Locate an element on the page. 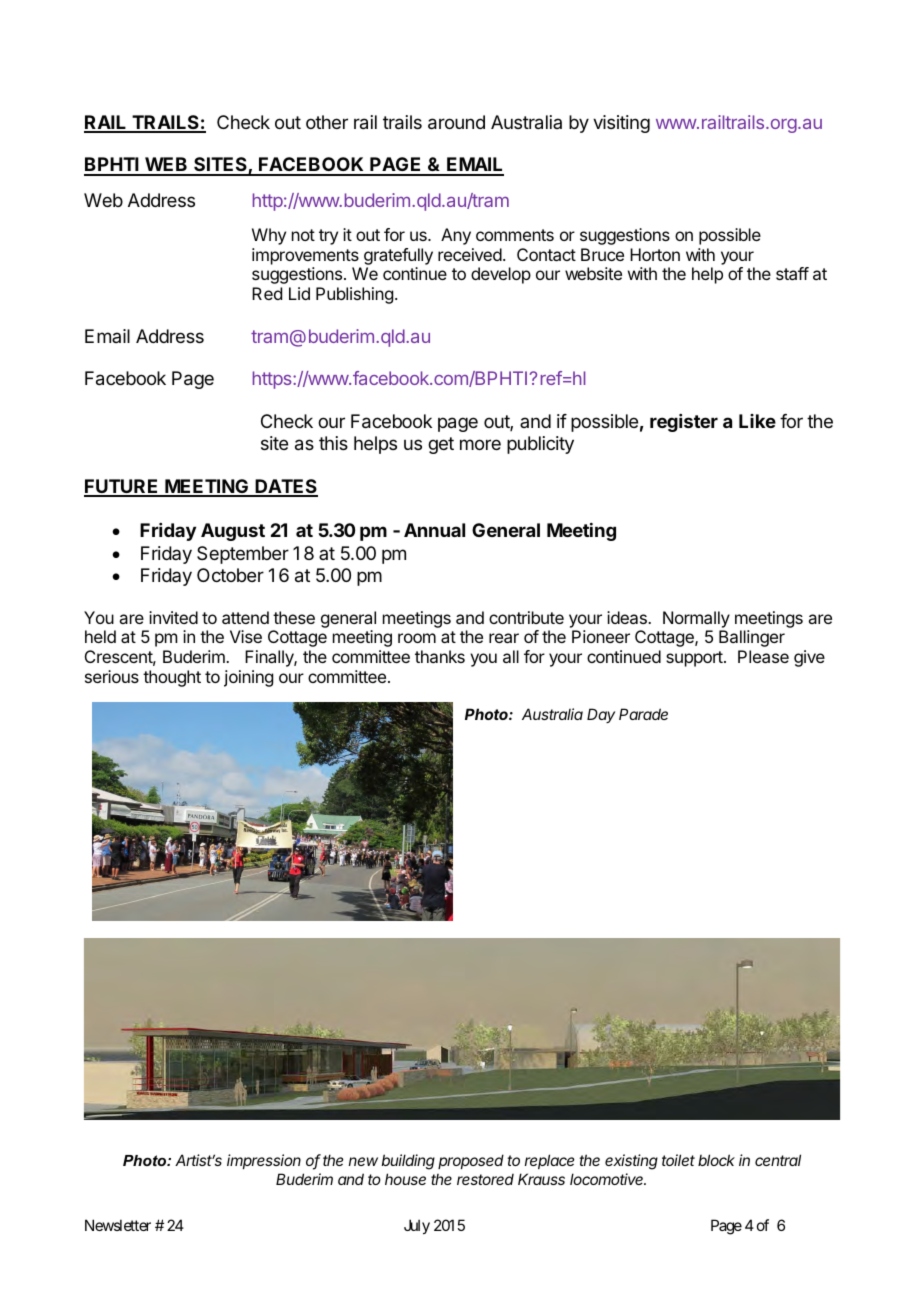 This page has height=1308, width=924. thought is located at coordinates (172, 678).
